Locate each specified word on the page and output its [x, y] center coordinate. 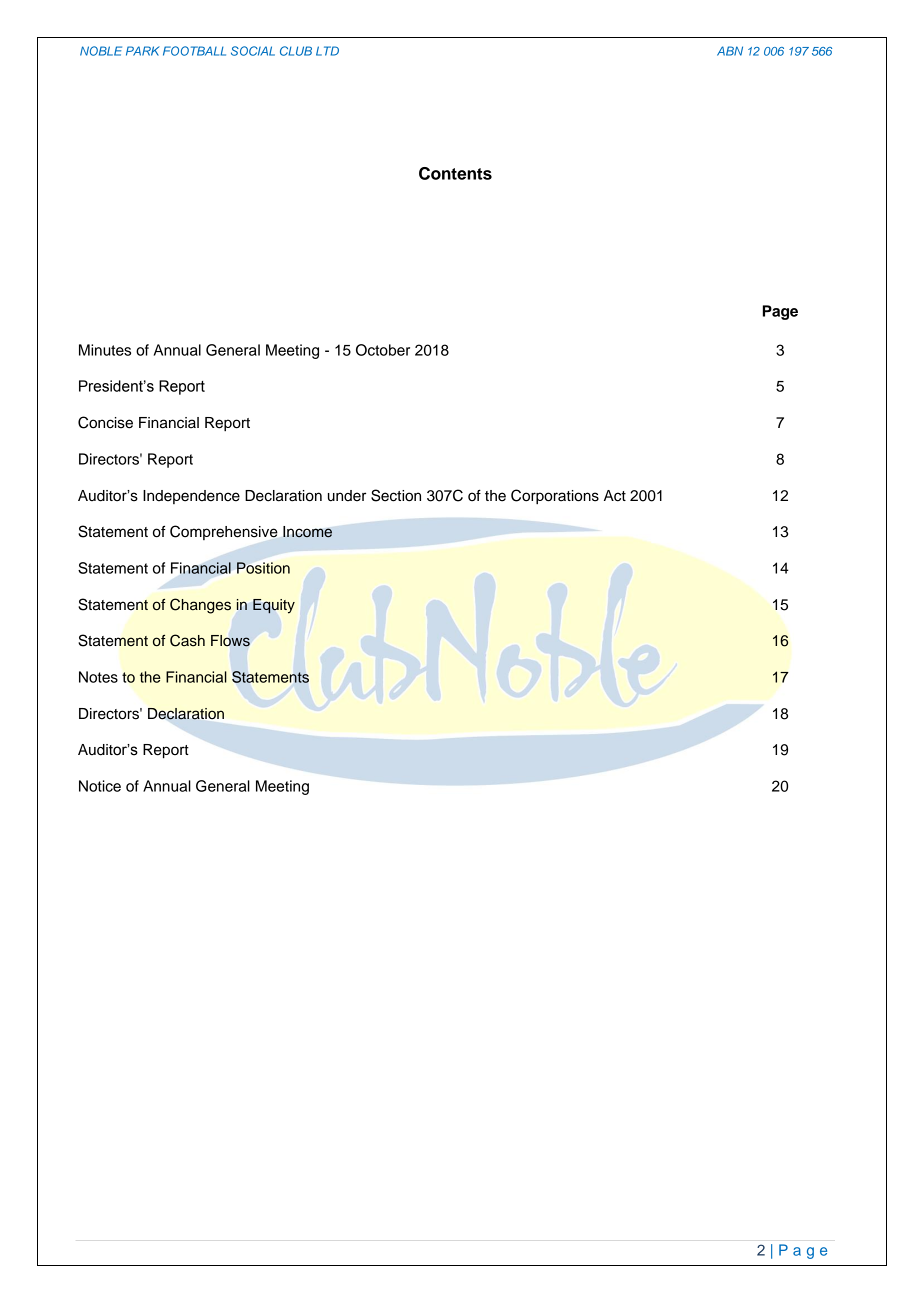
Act [615, 496]
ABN [730, 51]
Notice [100, 786]
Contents [455, 173]
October [383, 350]
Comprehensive [224, 532]
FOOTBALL [194, 51]
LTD [327, 51]
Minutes [105, 350]
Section [396, 495]
